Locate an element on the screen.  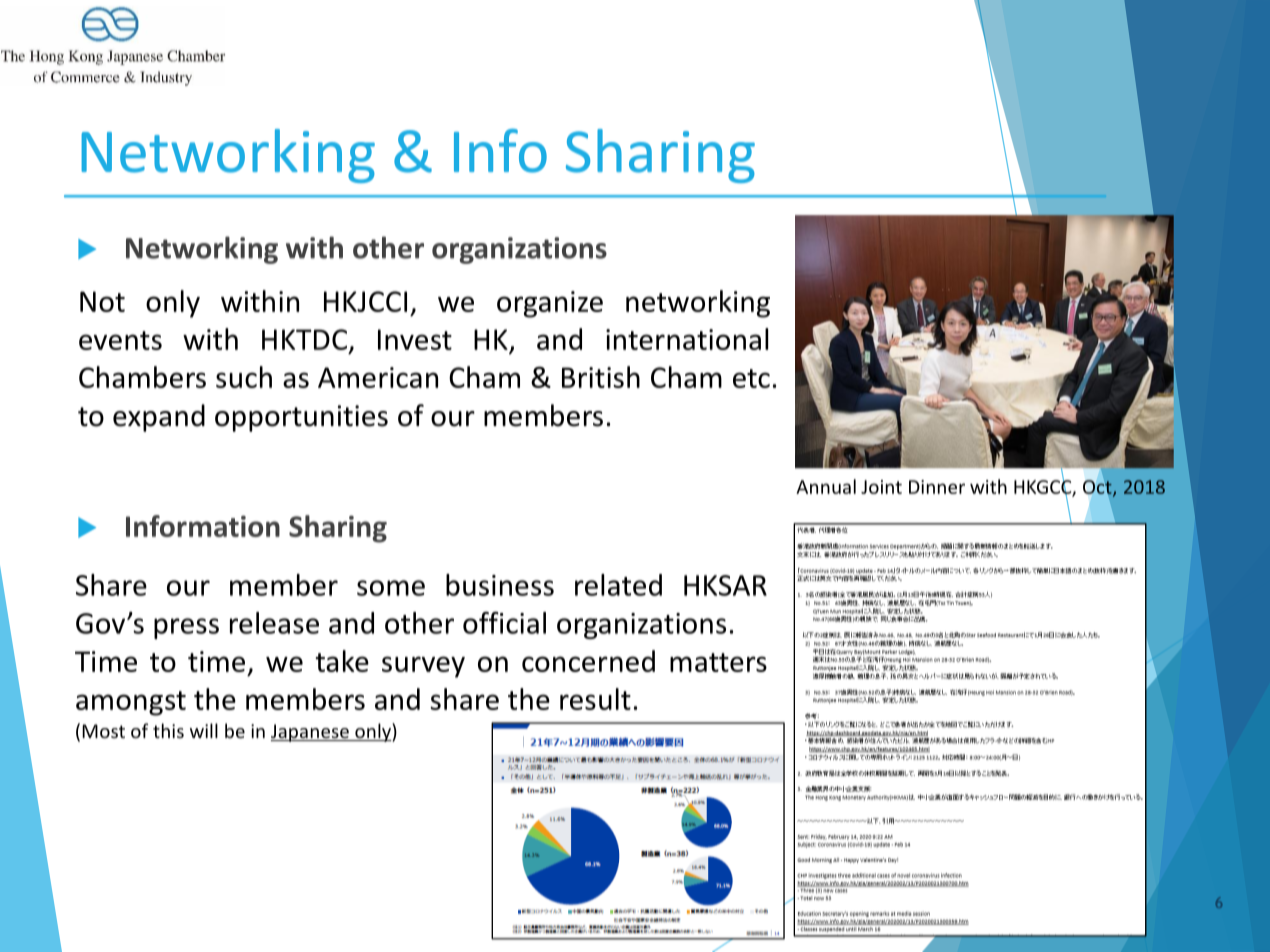
Not is located at coordinates (102, 301).
